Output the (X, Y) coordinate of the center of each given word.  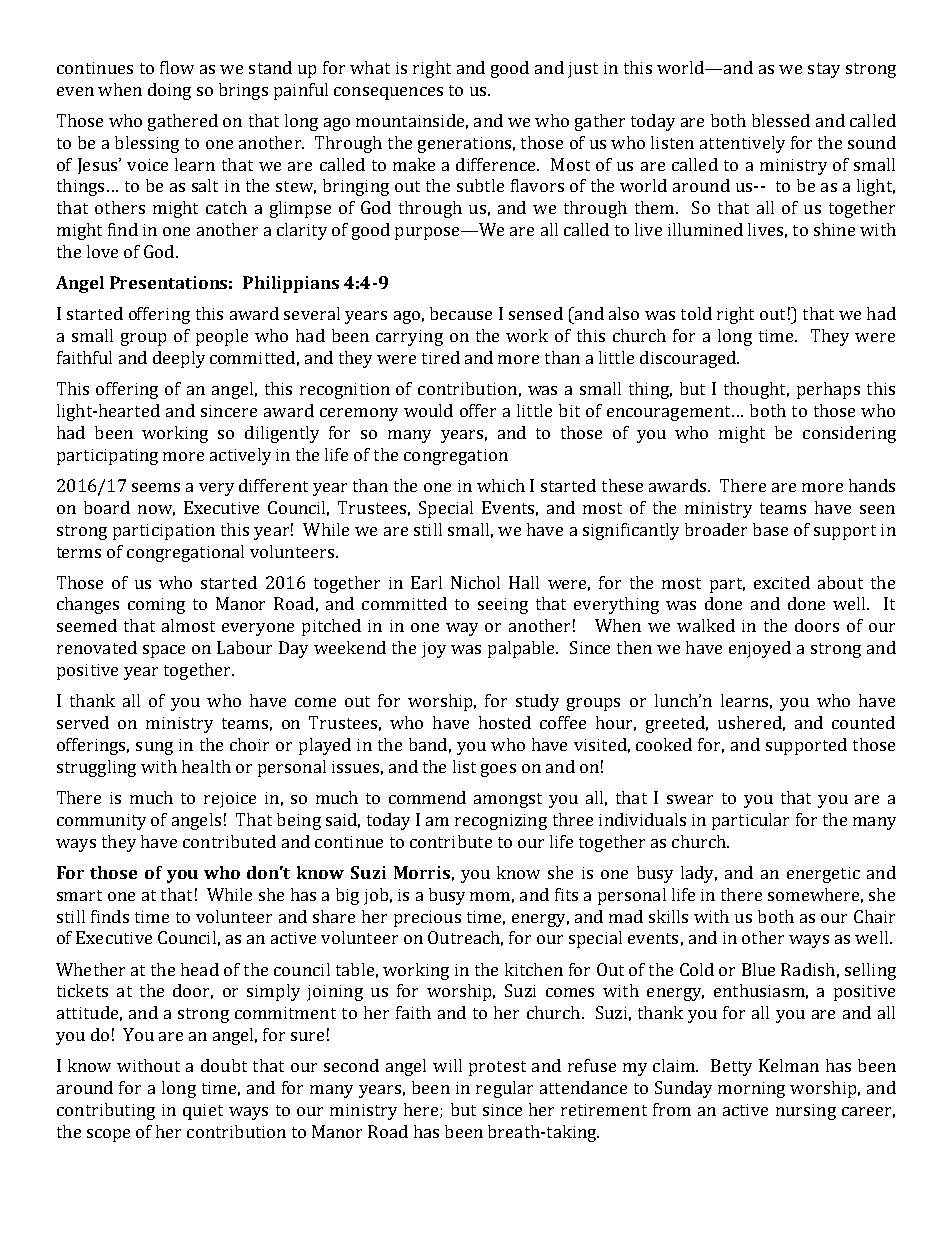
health (206, 766)
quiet (203, 1112)
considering (849, 434)
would (428, 410)
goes (498, 770)
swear (690, 799)
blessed (781, 120)
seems (156, 487)
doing (169, 91)
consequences (388, 93)
